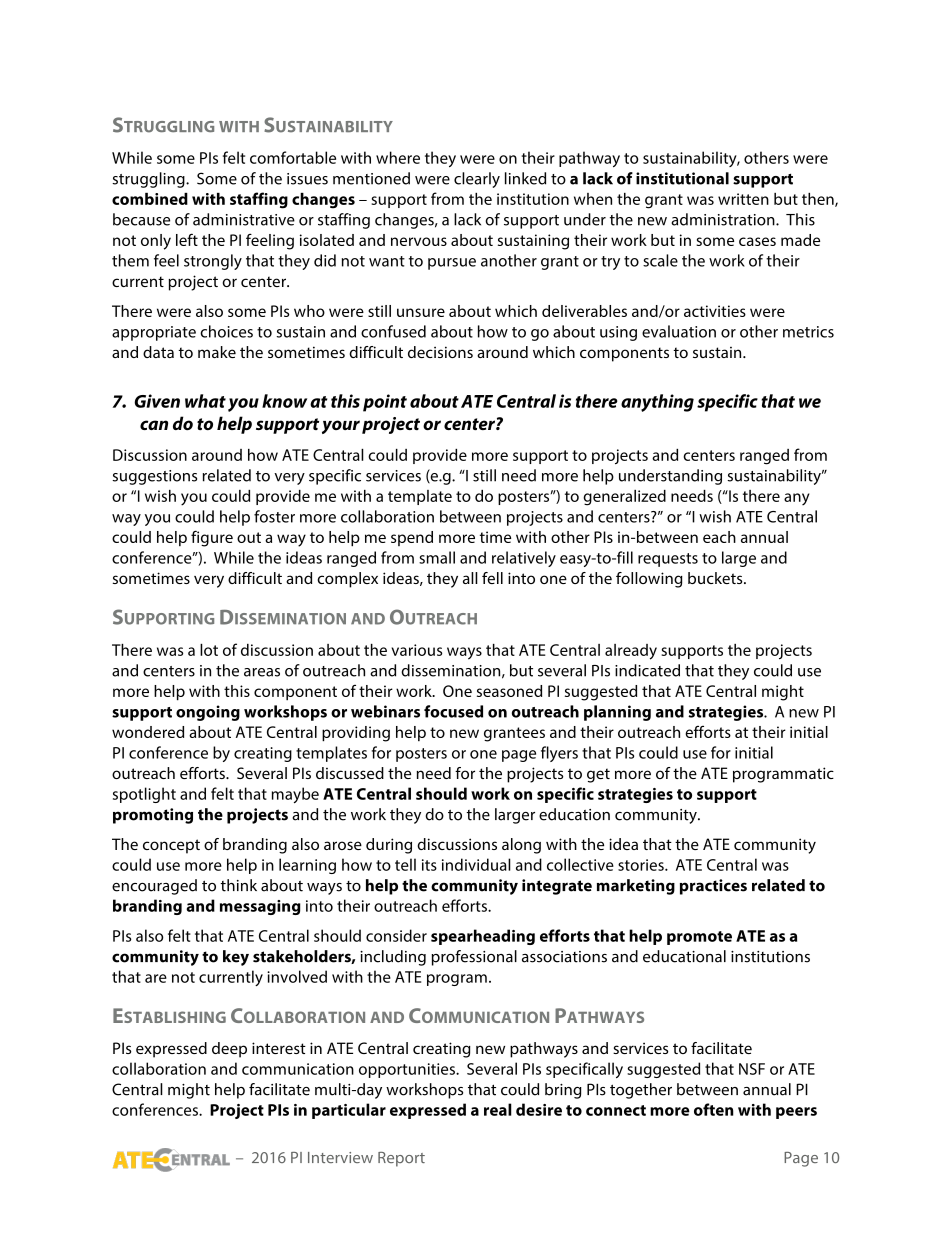 The height and width of the screenshot is (1233, 952). What do you see at coordinates (647, 670) in the screenshot?
I see `indicated` at bounding box center [647, 670].
